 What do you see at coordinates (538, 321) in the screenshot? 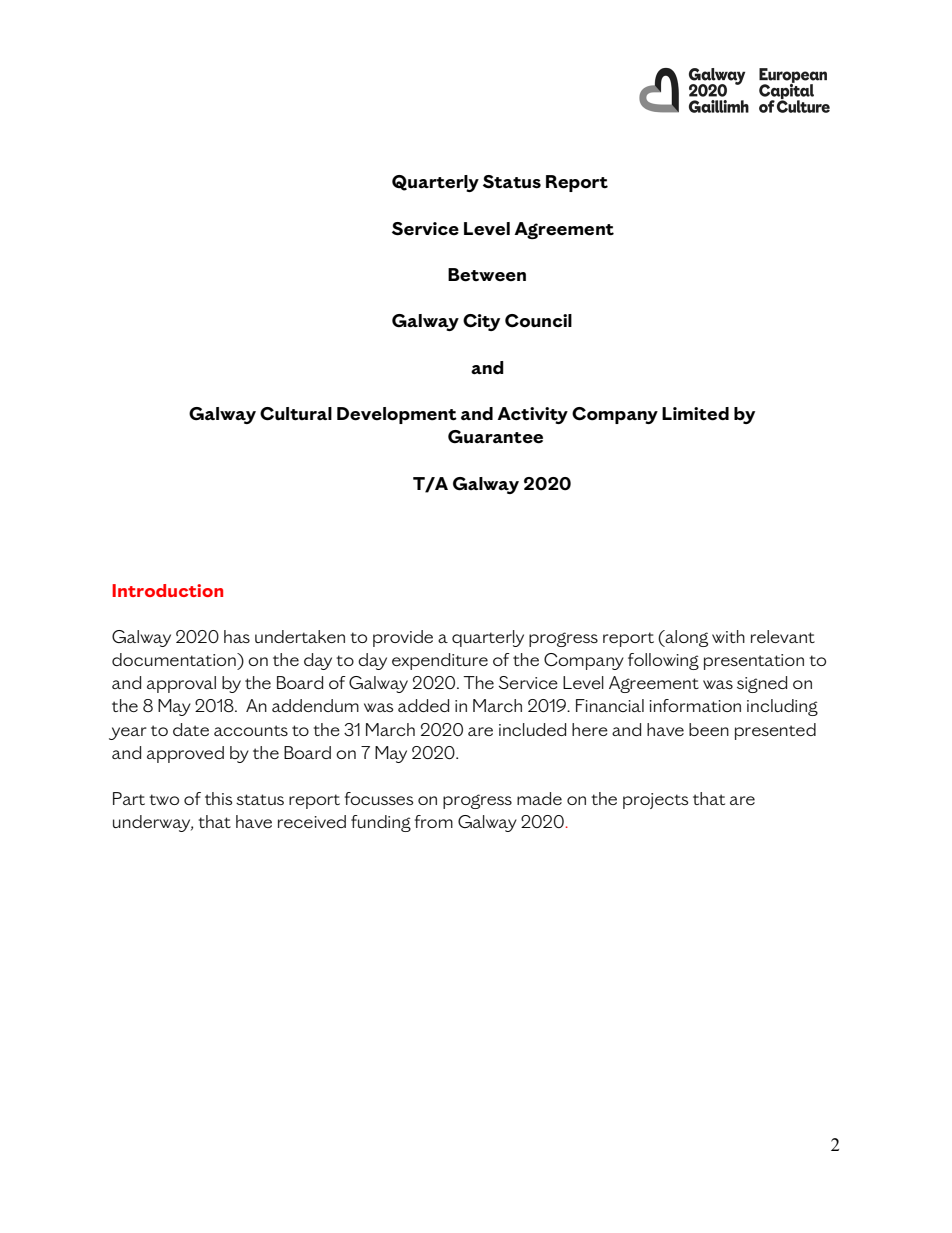
I see `Council` at bounding box center [538, 321].
